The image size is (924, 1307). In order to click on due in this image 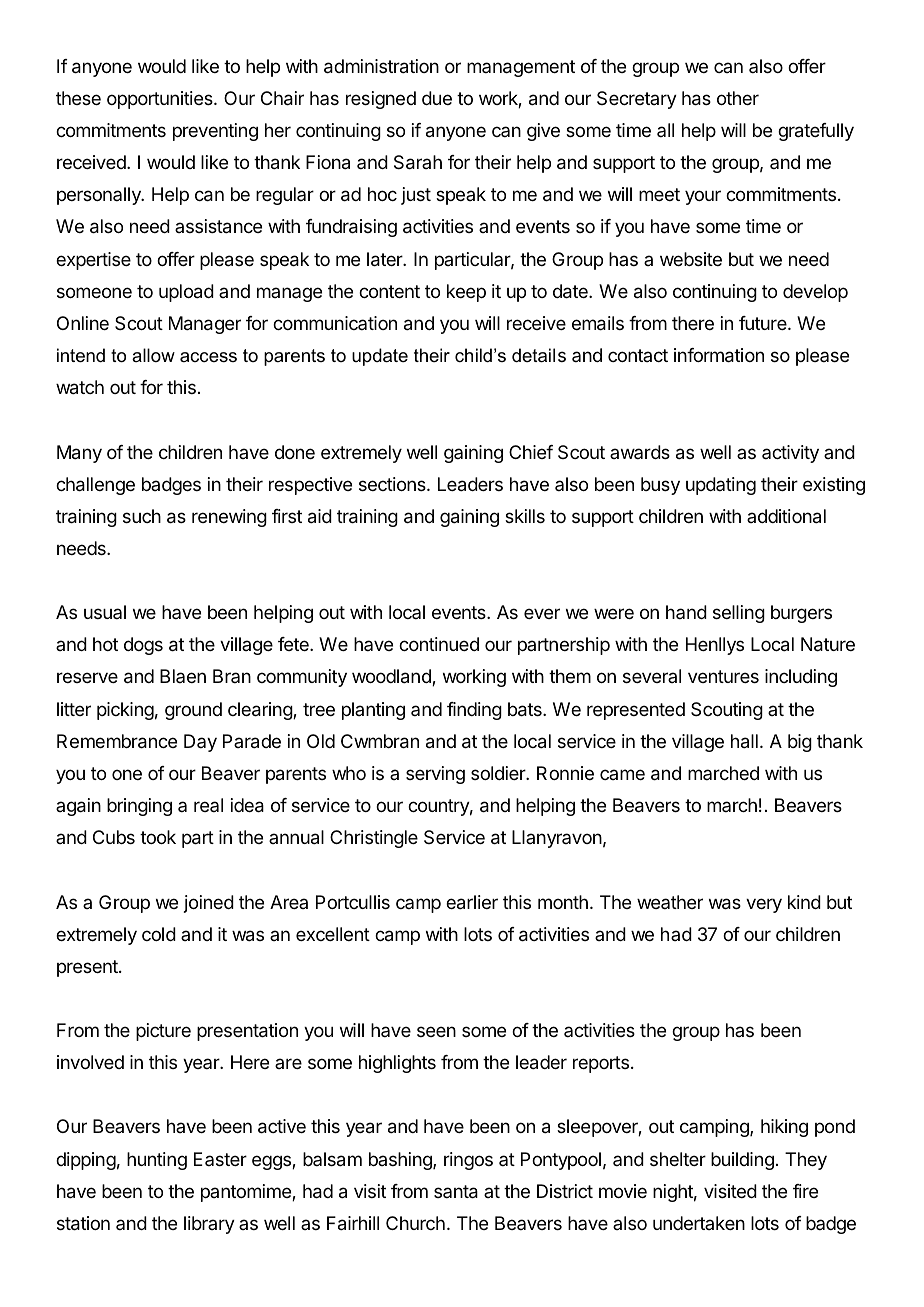, I will do `click(437, 98)`.
